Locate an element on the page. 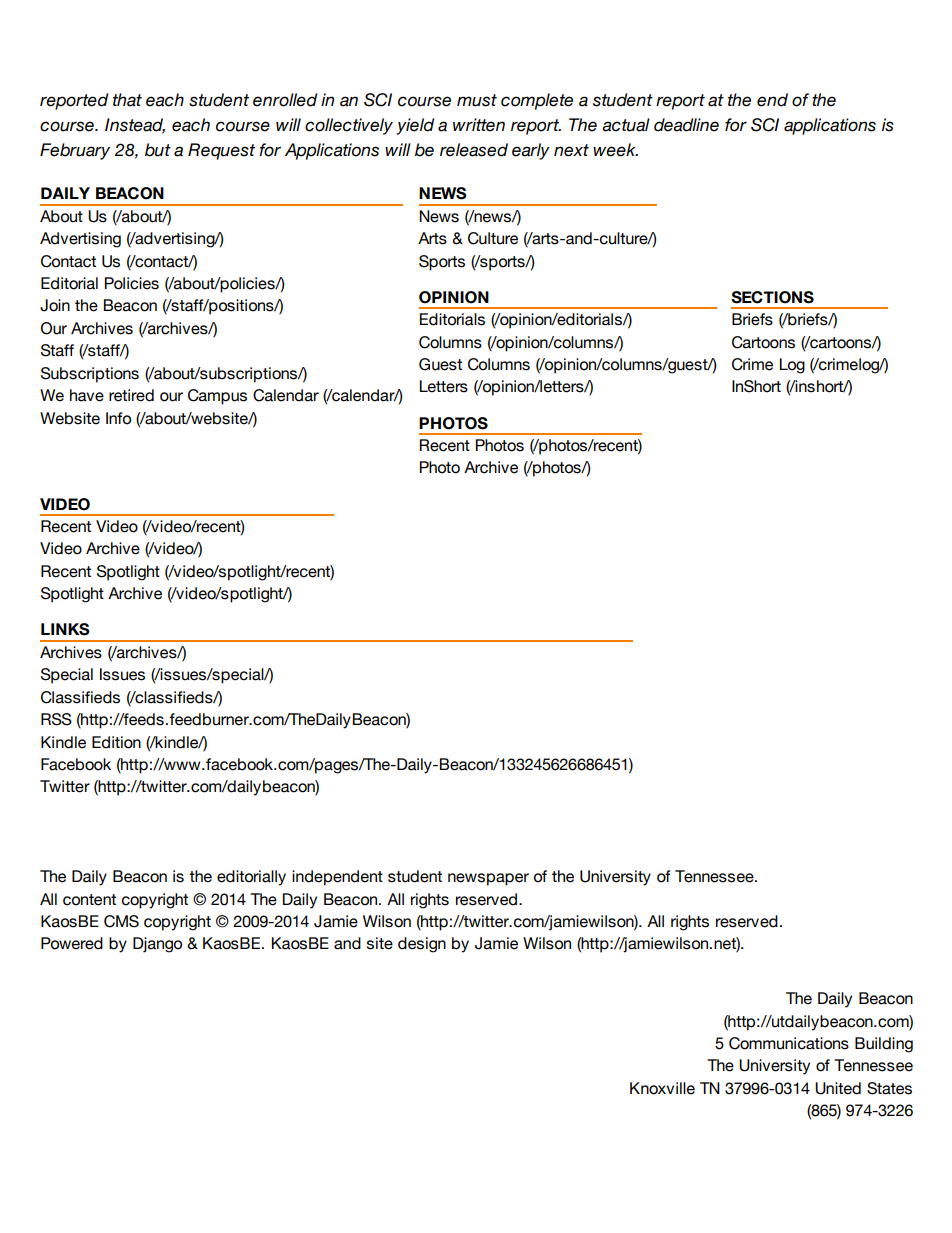  Knoxville is located at coordinates (662, 1088).
